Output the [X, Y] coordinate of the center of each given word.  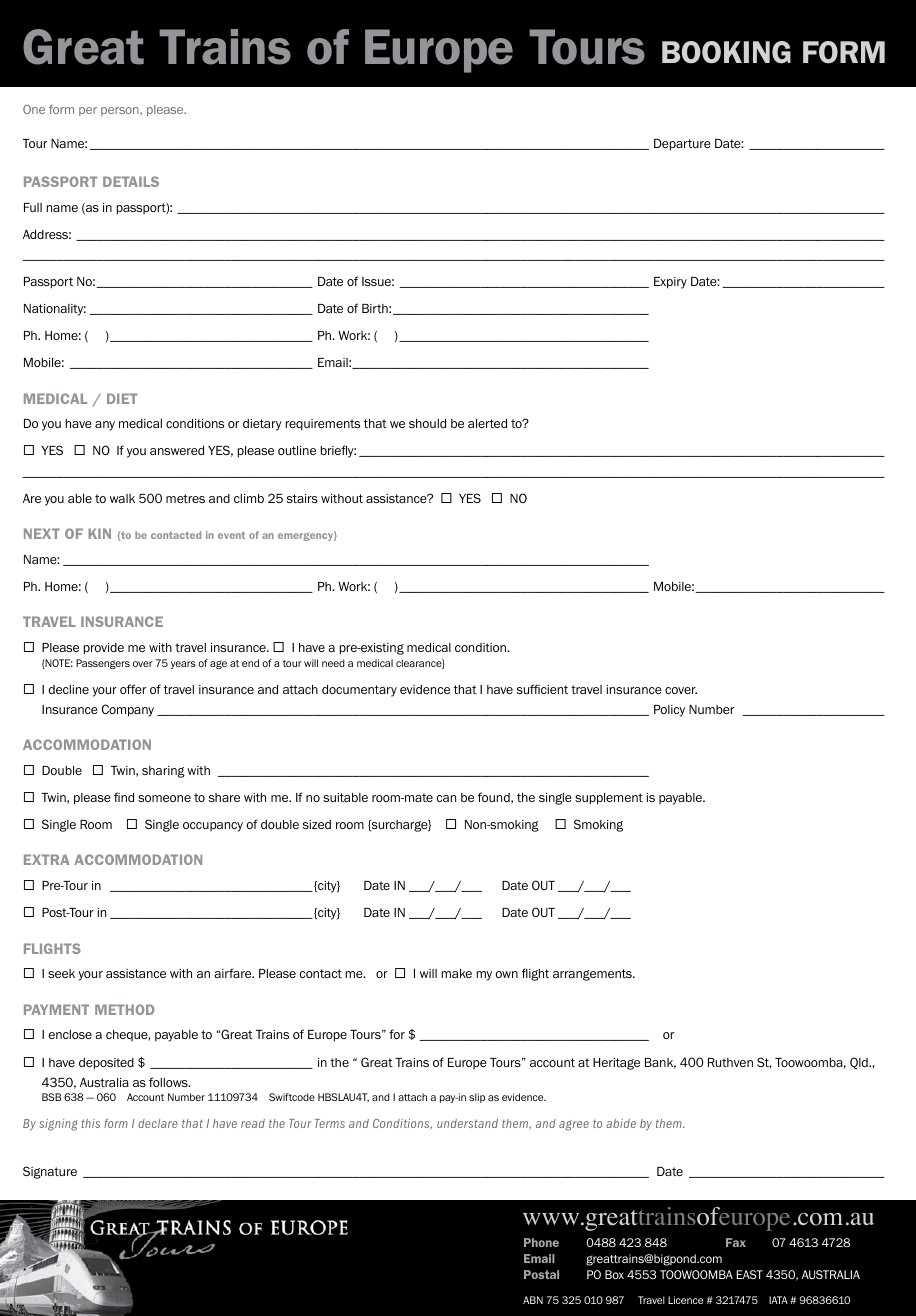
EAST [750, 1274]
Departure [682, 145]
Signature [50, 1172]
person [121, 111]
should [427, 423]
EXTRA [47, 859]
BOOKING [726, 52]
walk [122, 498]
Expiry [670, 283]
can [446, 798]
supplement [609, 799]
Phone [541, 1242]
